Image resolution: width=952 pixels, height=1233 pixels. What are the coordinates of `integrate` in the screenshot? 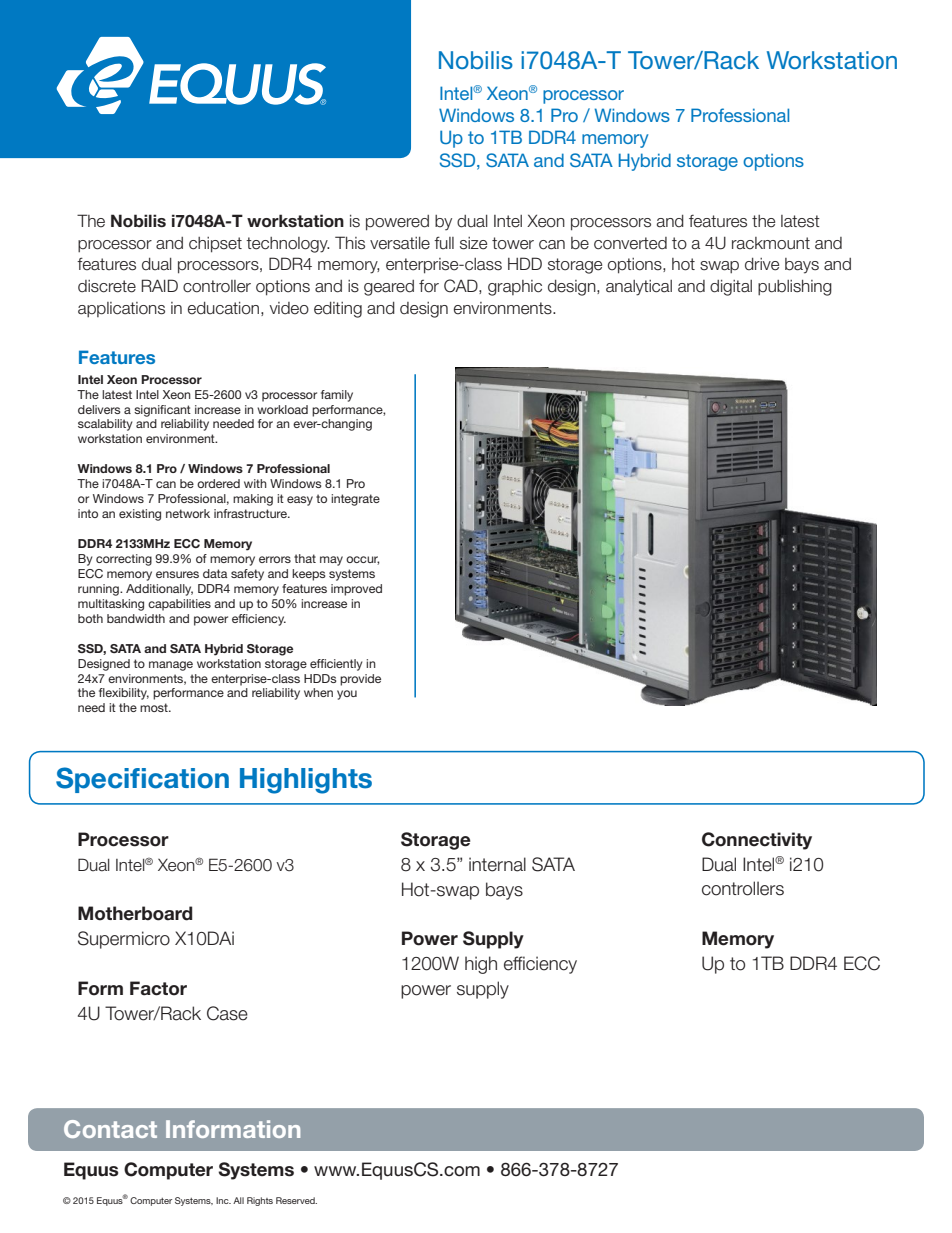 It's located at (355, 500).
